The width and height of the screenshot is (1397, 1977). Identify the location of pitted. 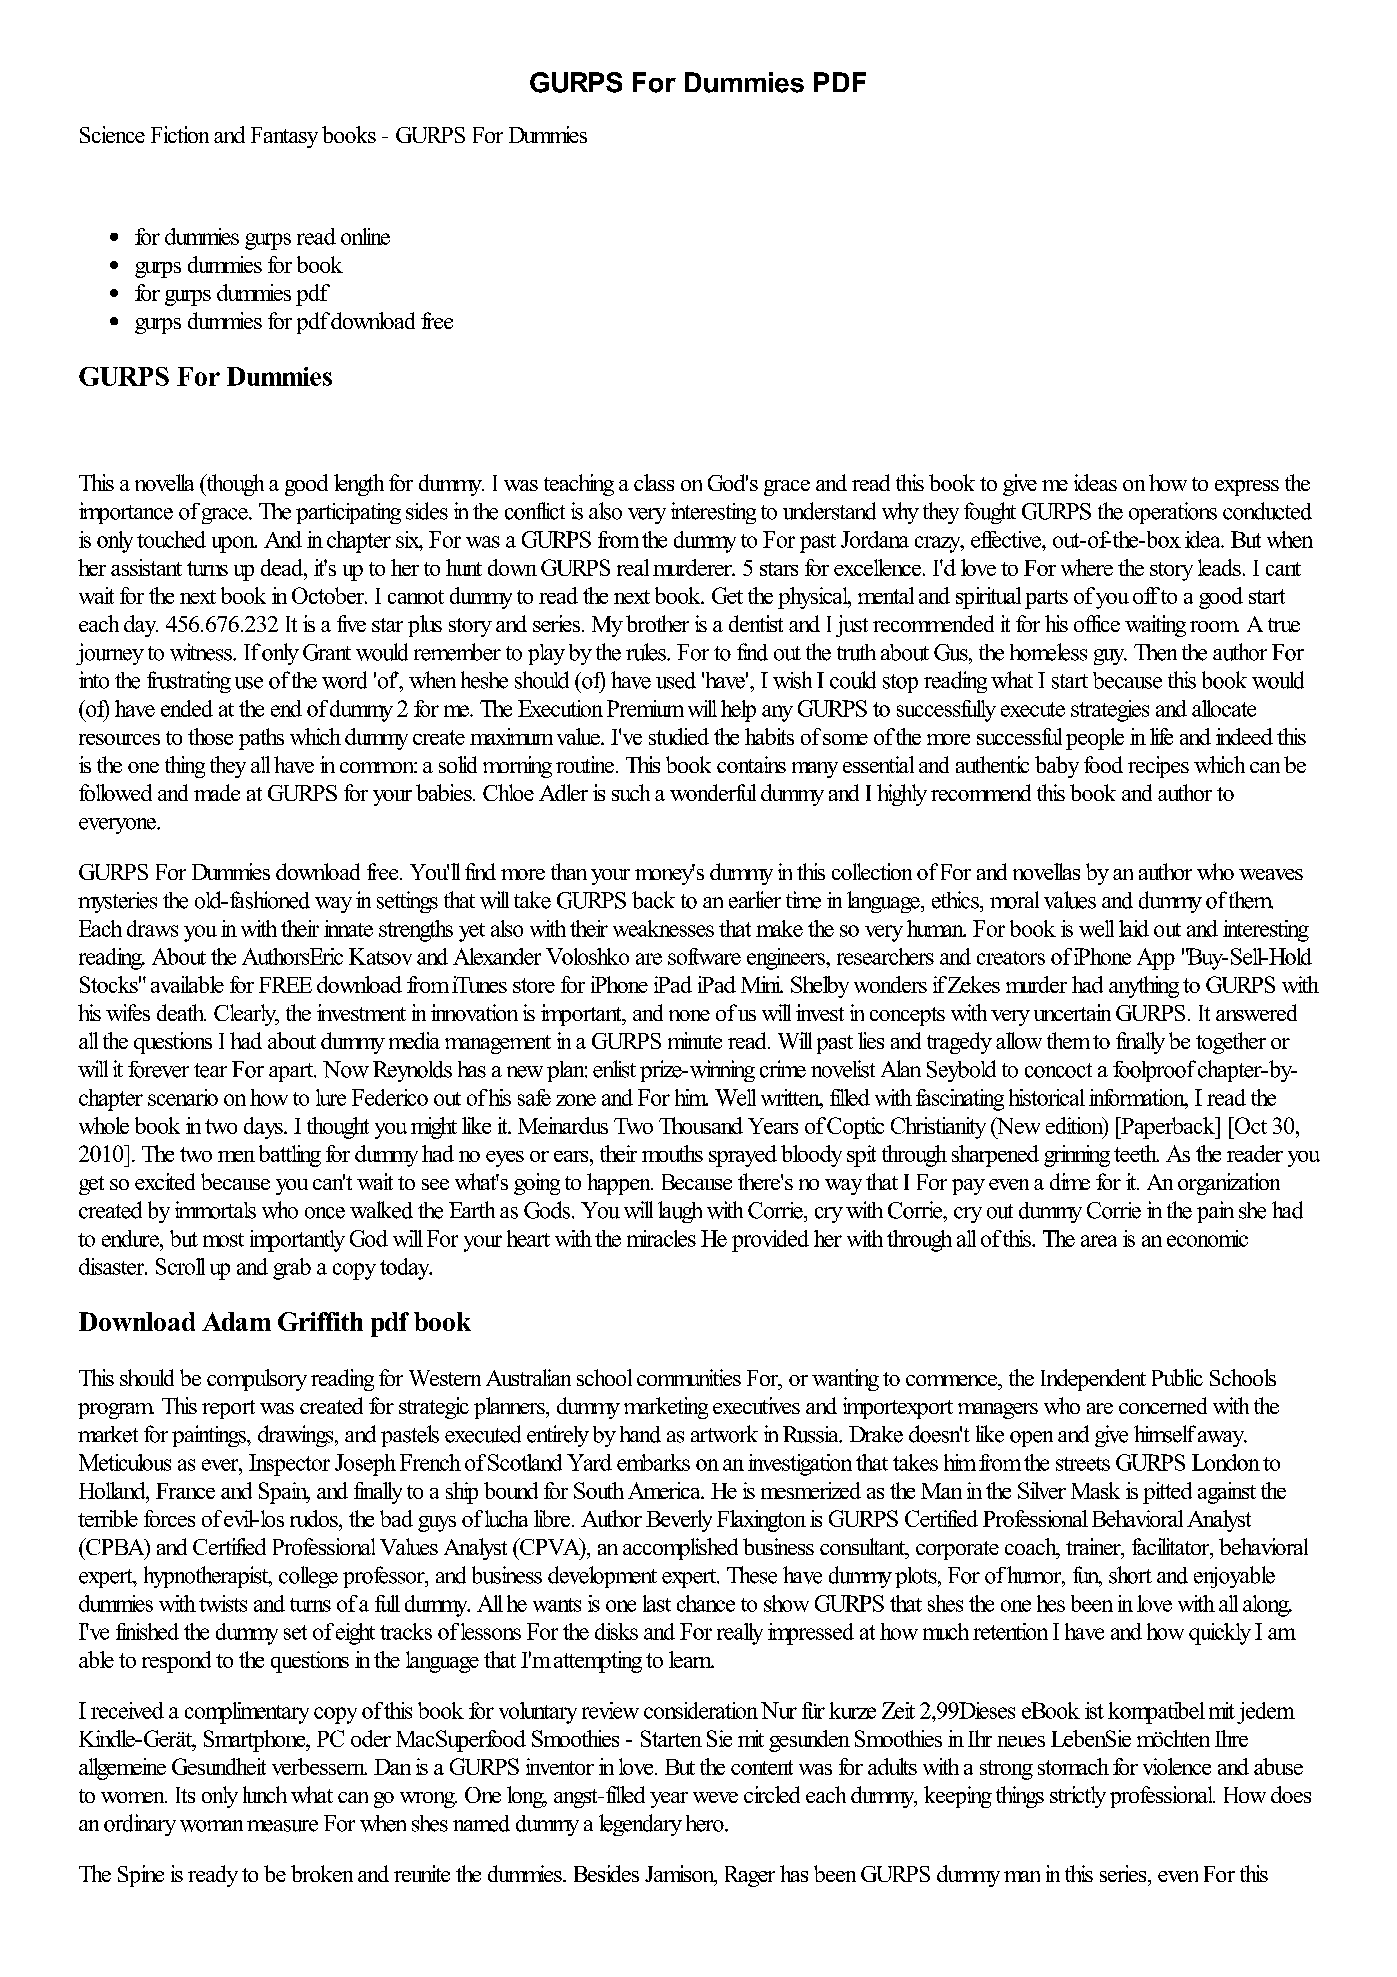
(1167, 1493).
